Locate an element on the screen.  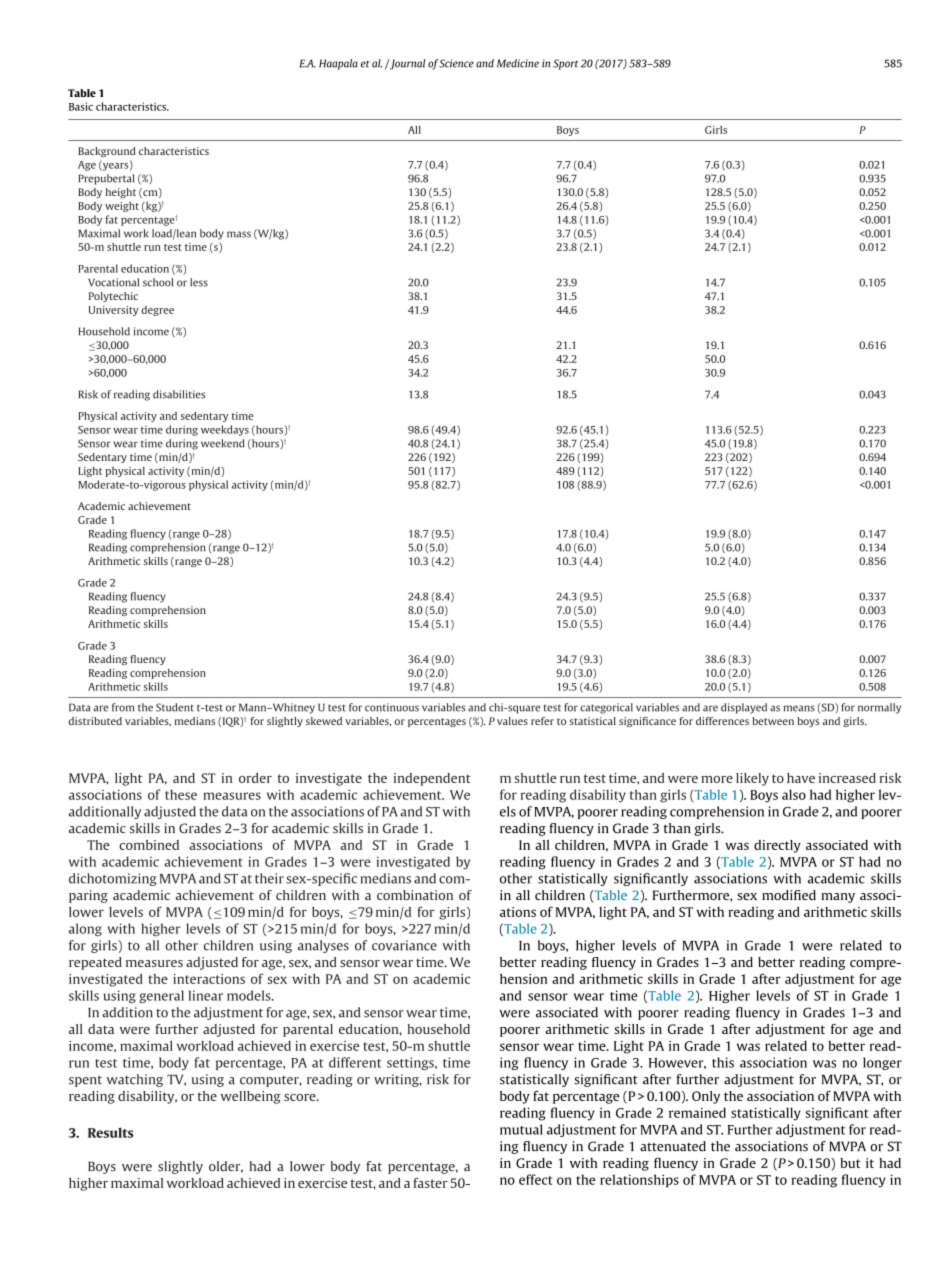
Sport is located at coordinates (565, 64).
